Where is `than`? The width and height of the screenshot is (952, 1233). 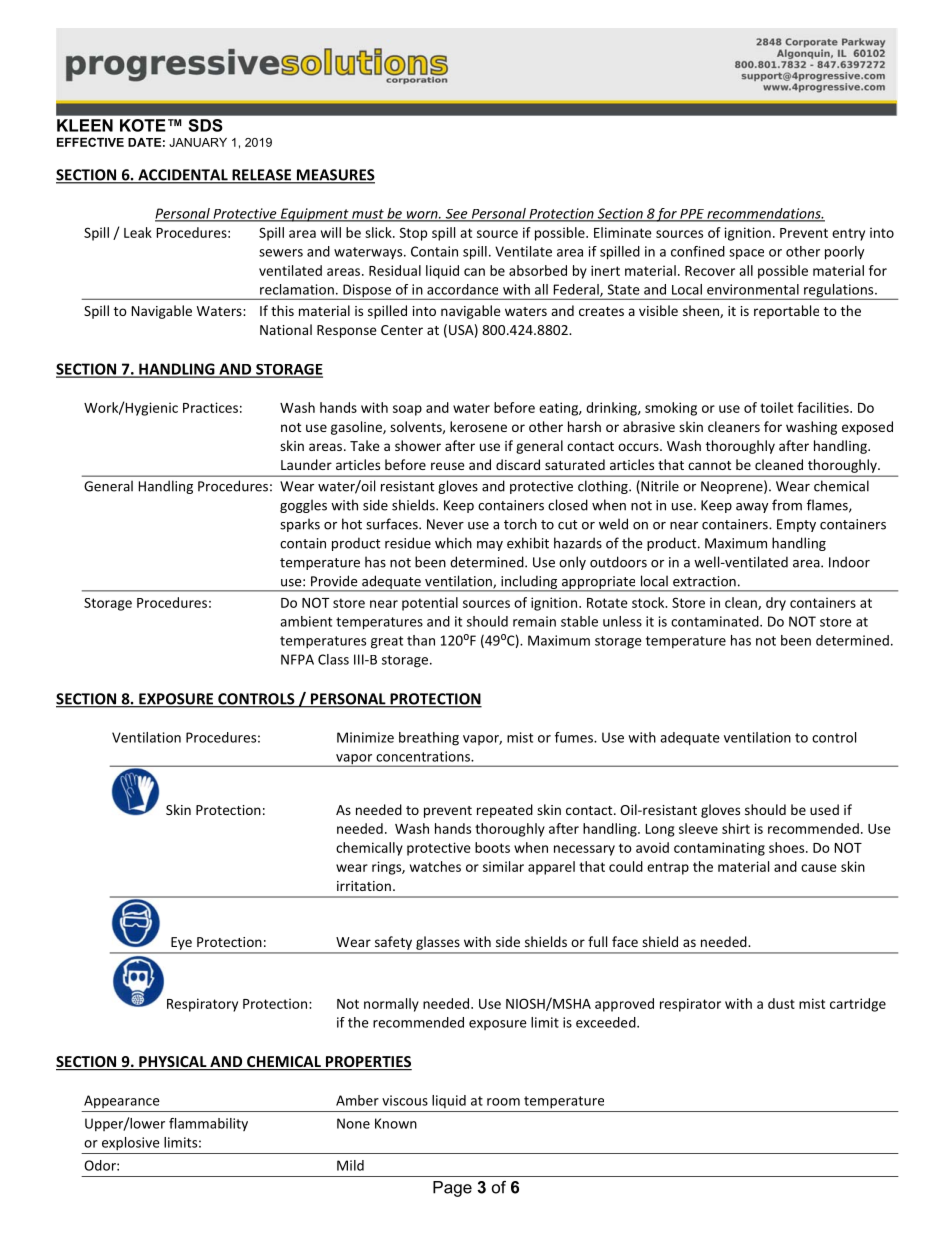
than is located at coordinates (421, 640).
